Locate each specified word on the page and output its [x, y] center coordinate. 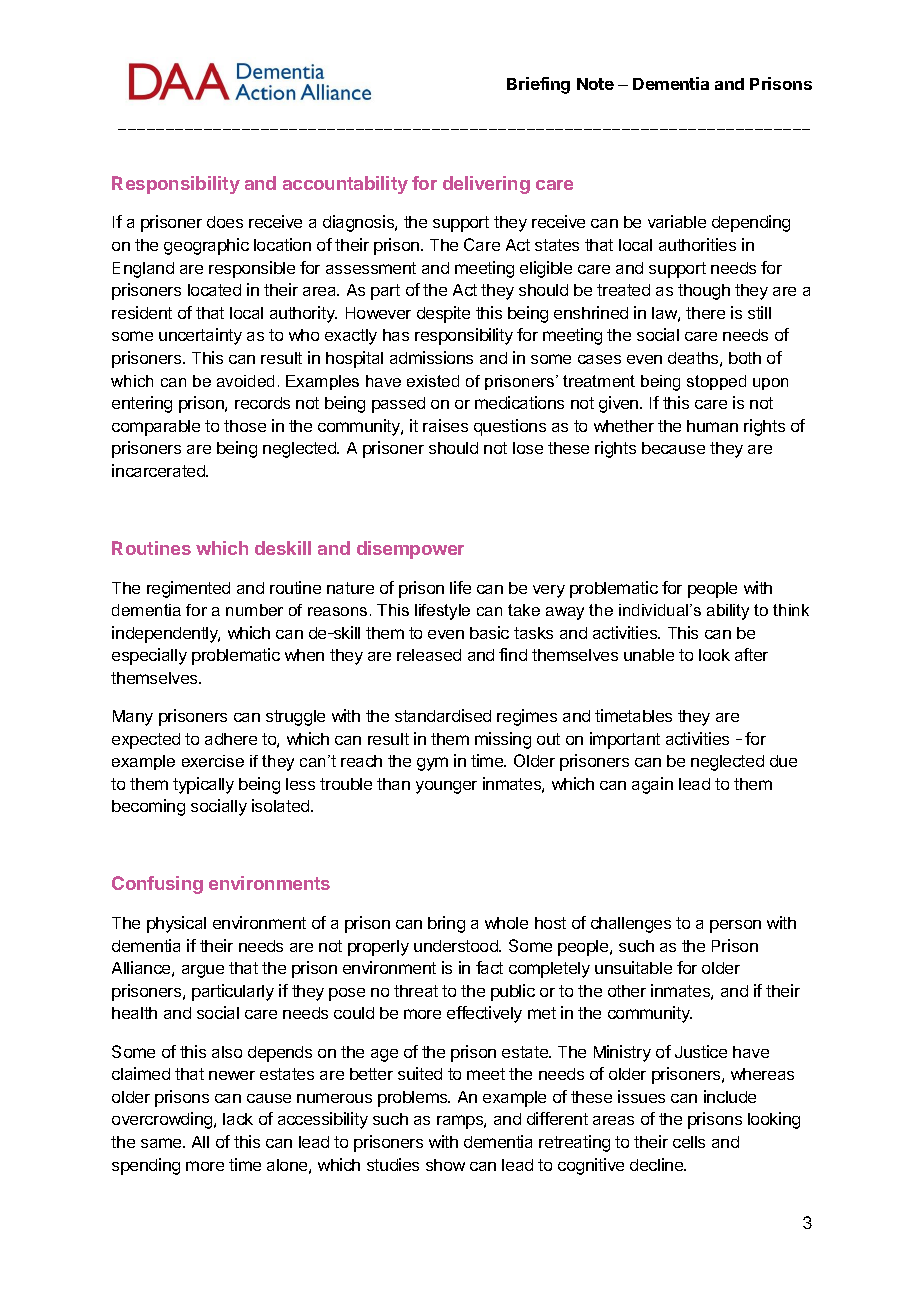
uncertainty [200, 336]
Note [595, 84]
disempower [410, 550]
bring [446, 924]
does [225, 222]
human [712, 426]
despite [443, 314]
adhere [231, 739]
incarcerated [159, 470]
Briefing [538, 85]
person [735, 926]
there [705, 313]
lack [238, 1119]
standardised [443, 715]
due [783, 761]
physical [176, 924]
